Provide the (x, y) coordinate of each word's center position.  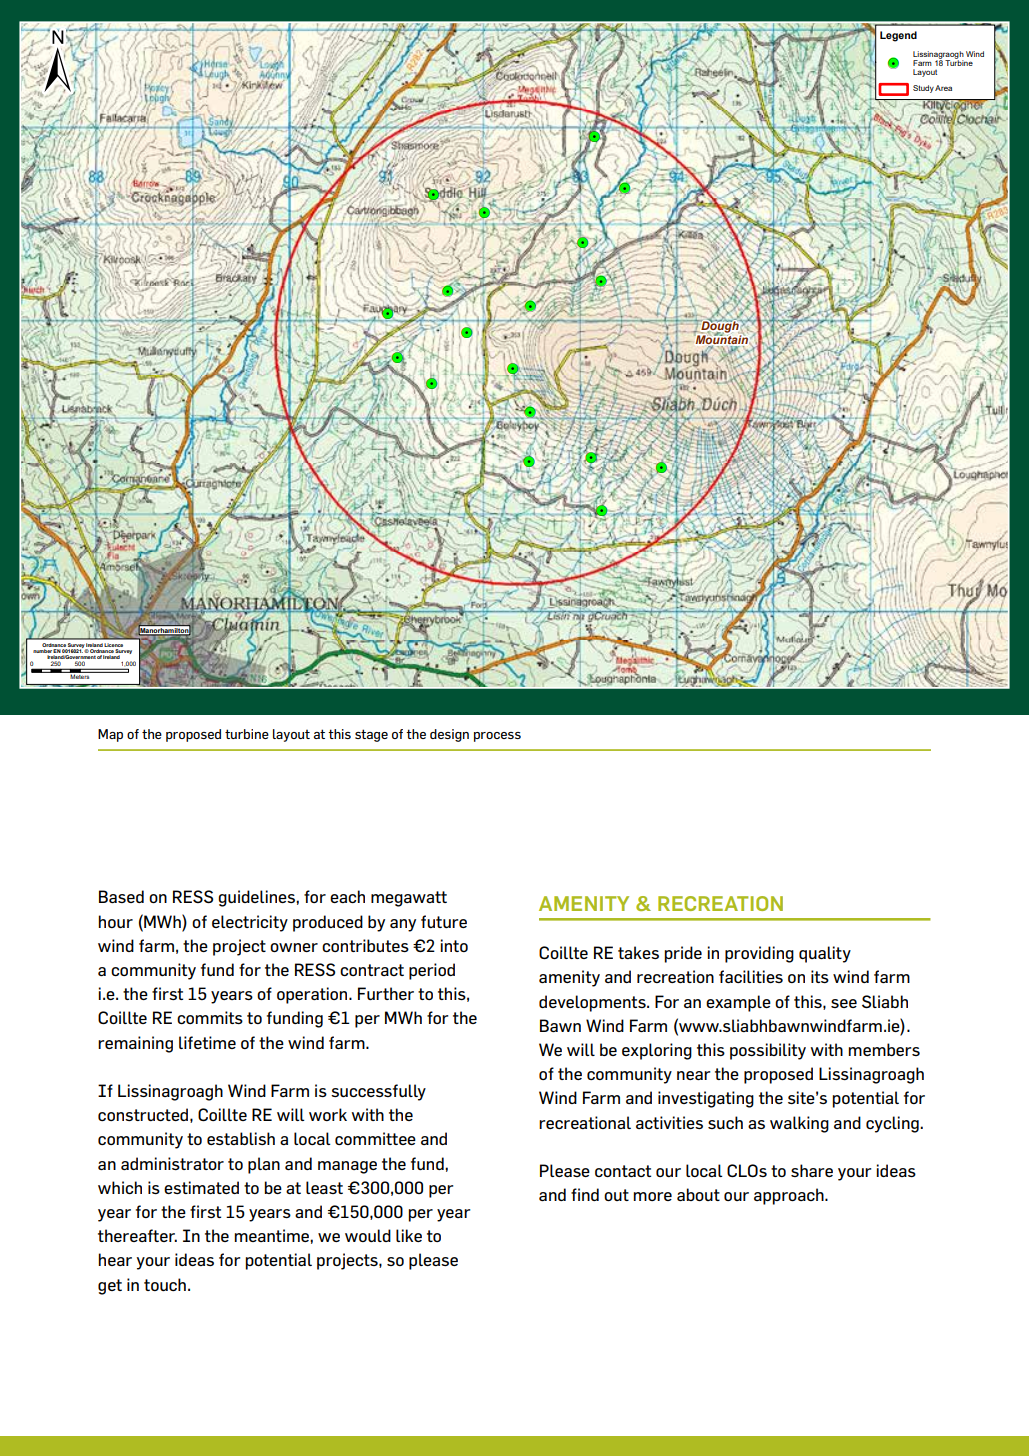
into (454, 945)
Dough (720, 327)
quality (825, 954)
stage (371, 735)
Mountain (722, 340)
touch (165, 1284)
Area (943, 88)
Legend (898, 36)
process (497, 737)
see (844, 1003)
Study (923, 89)
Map (110, 735)
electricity (250, 923)
